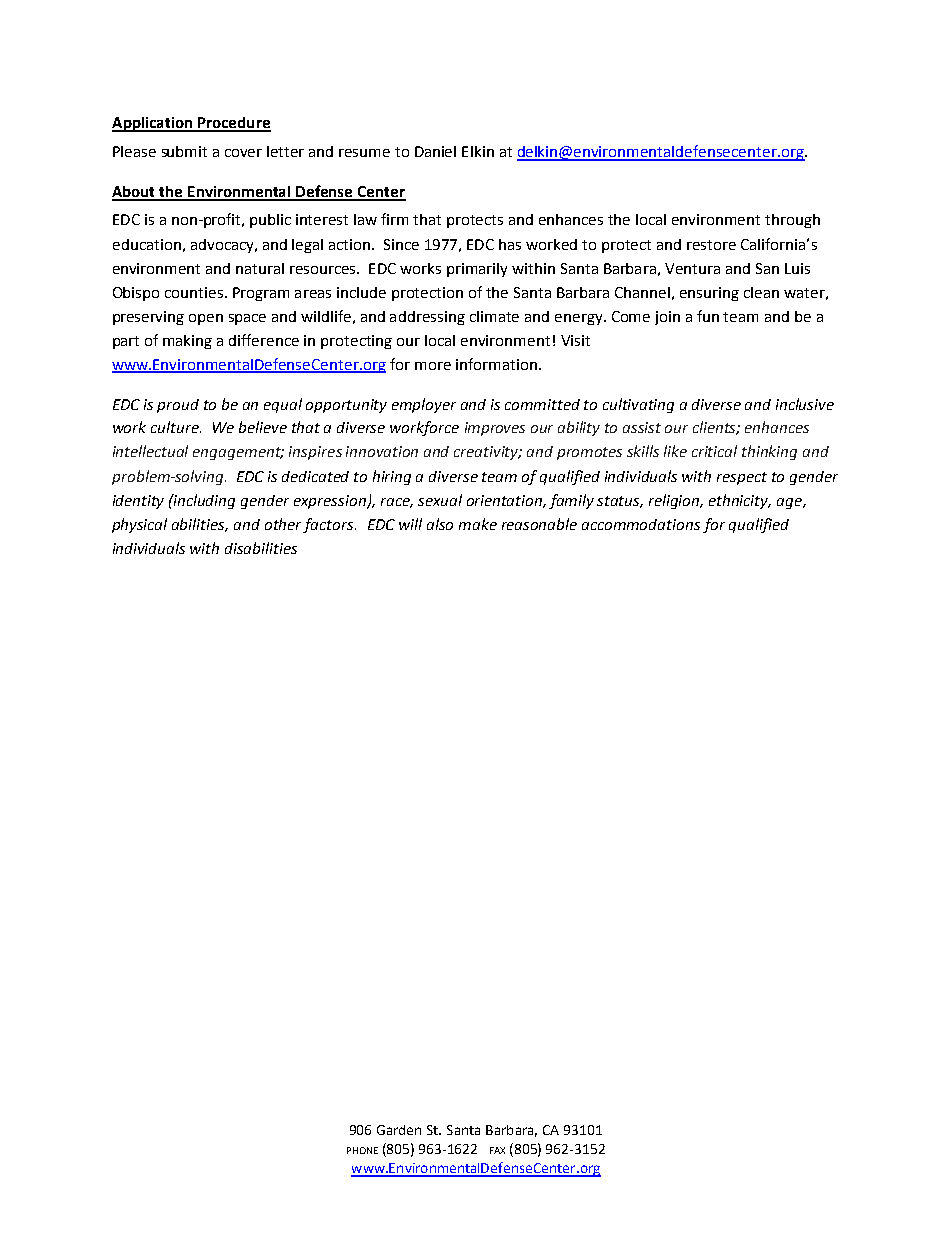 The width and height of the screenshot is (952, 1233). I want to click on making, so click(187, 342).
